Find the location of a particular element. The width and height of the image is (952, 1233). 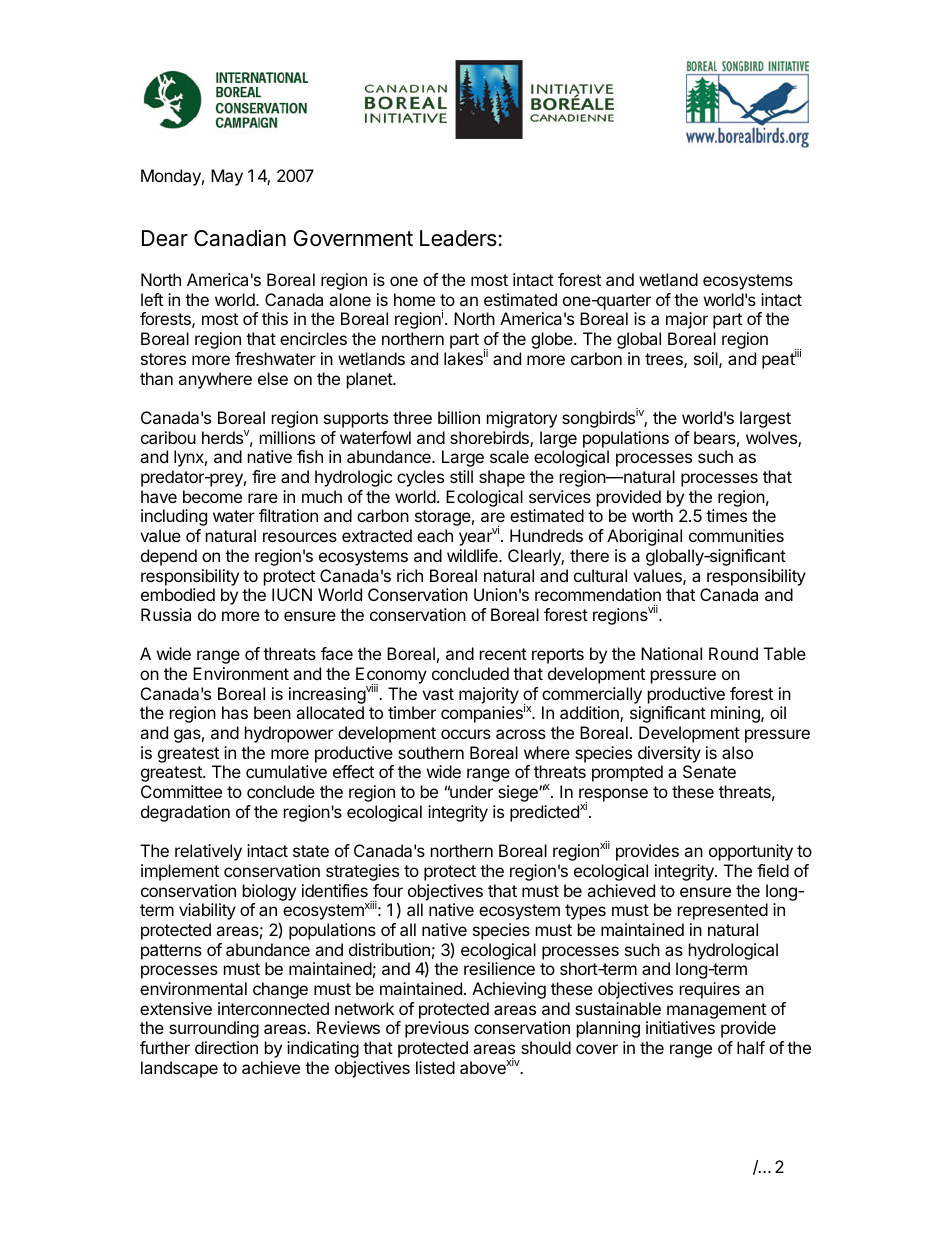

globe is located at coordinates (553, 340).
